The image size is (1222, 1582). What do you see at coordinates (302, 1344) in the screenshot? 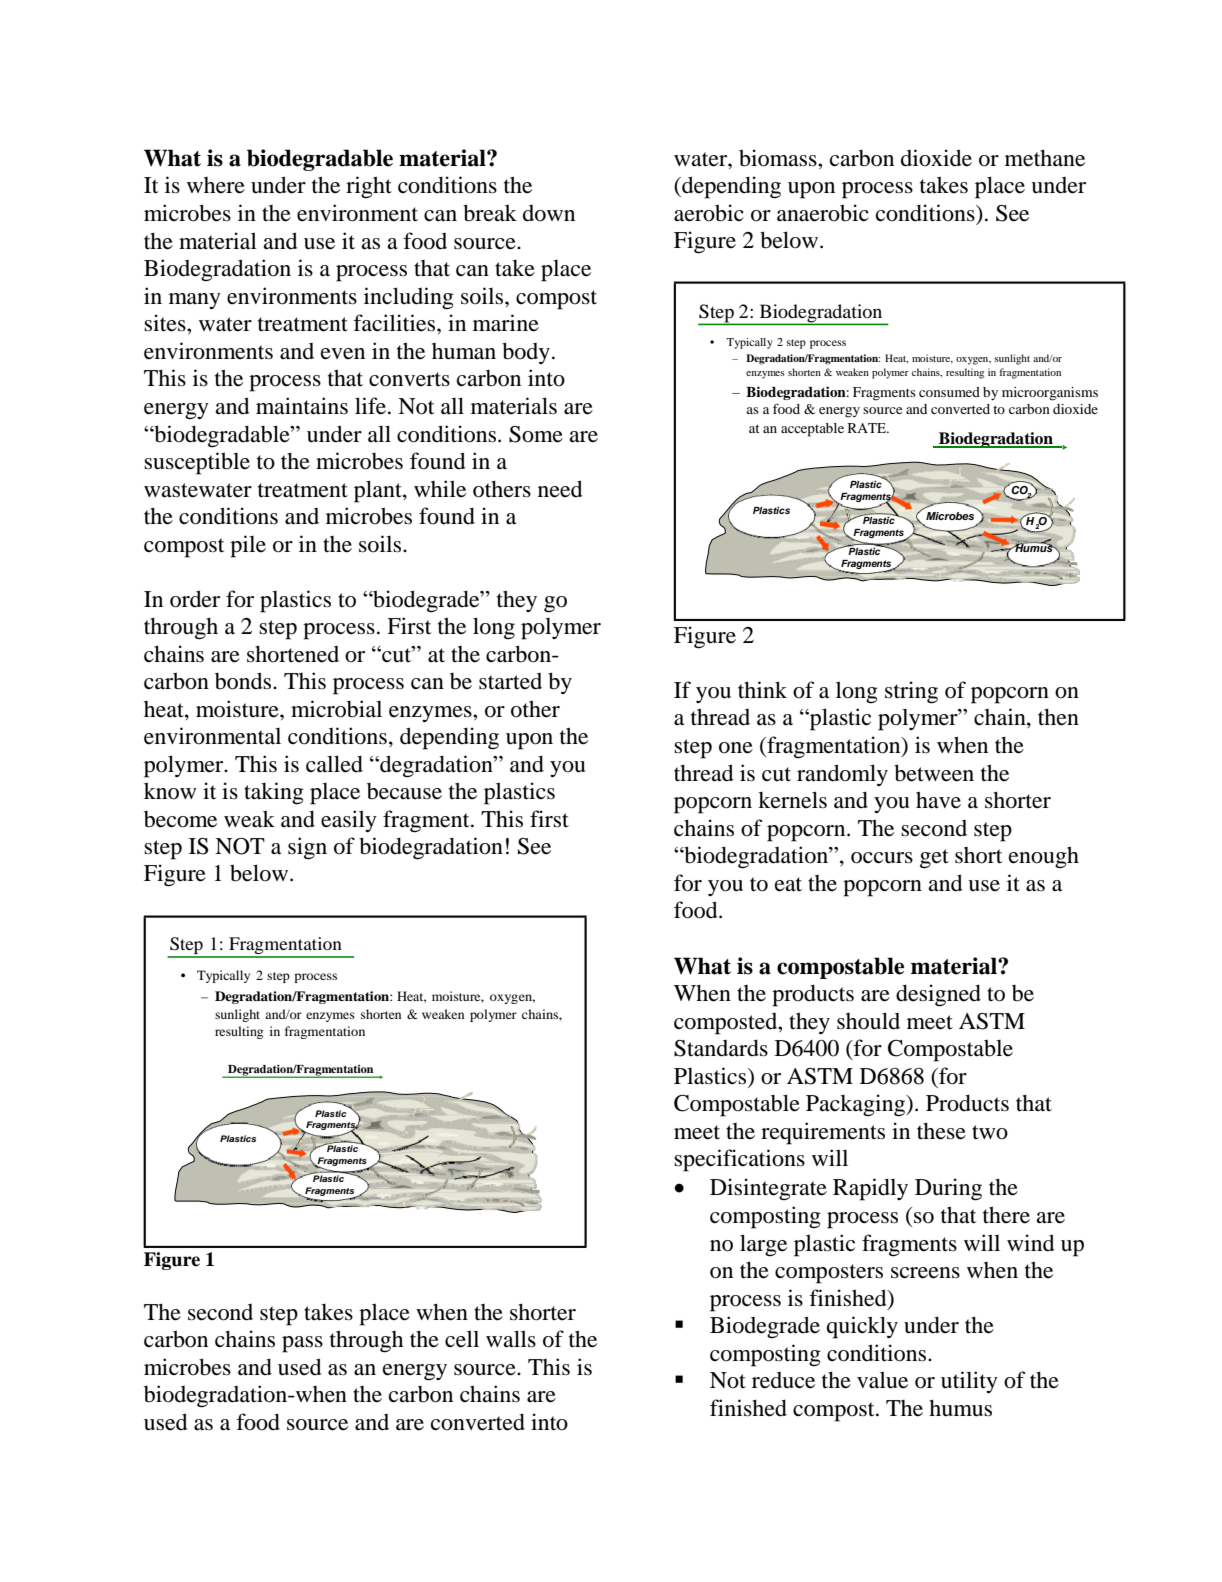
I see `pass` at bounding box center [302, 1344].
